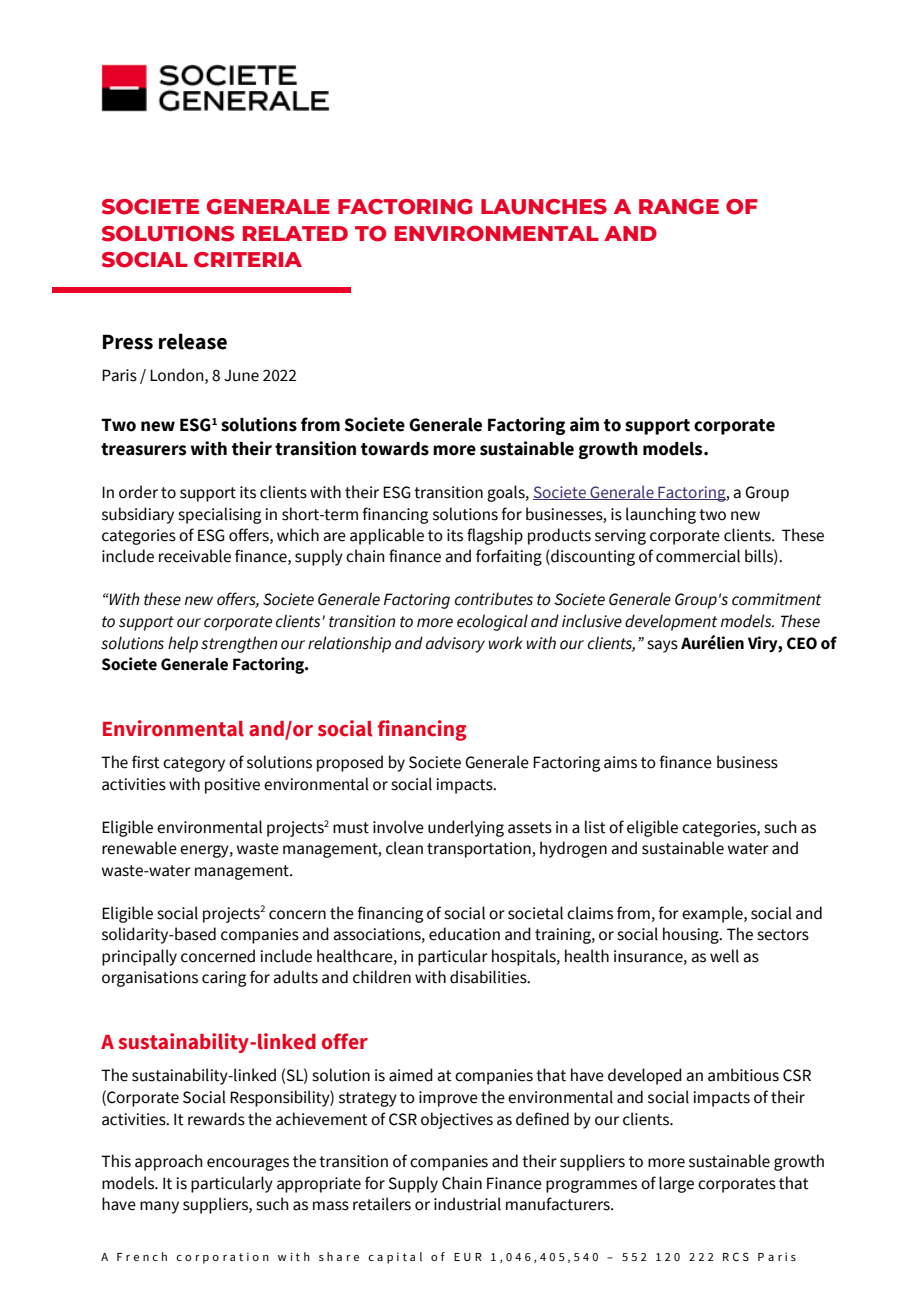  What do you see at coordinates (492, 622) in the screenshot?
I see `ecological` at bounding box center [492, 622].
